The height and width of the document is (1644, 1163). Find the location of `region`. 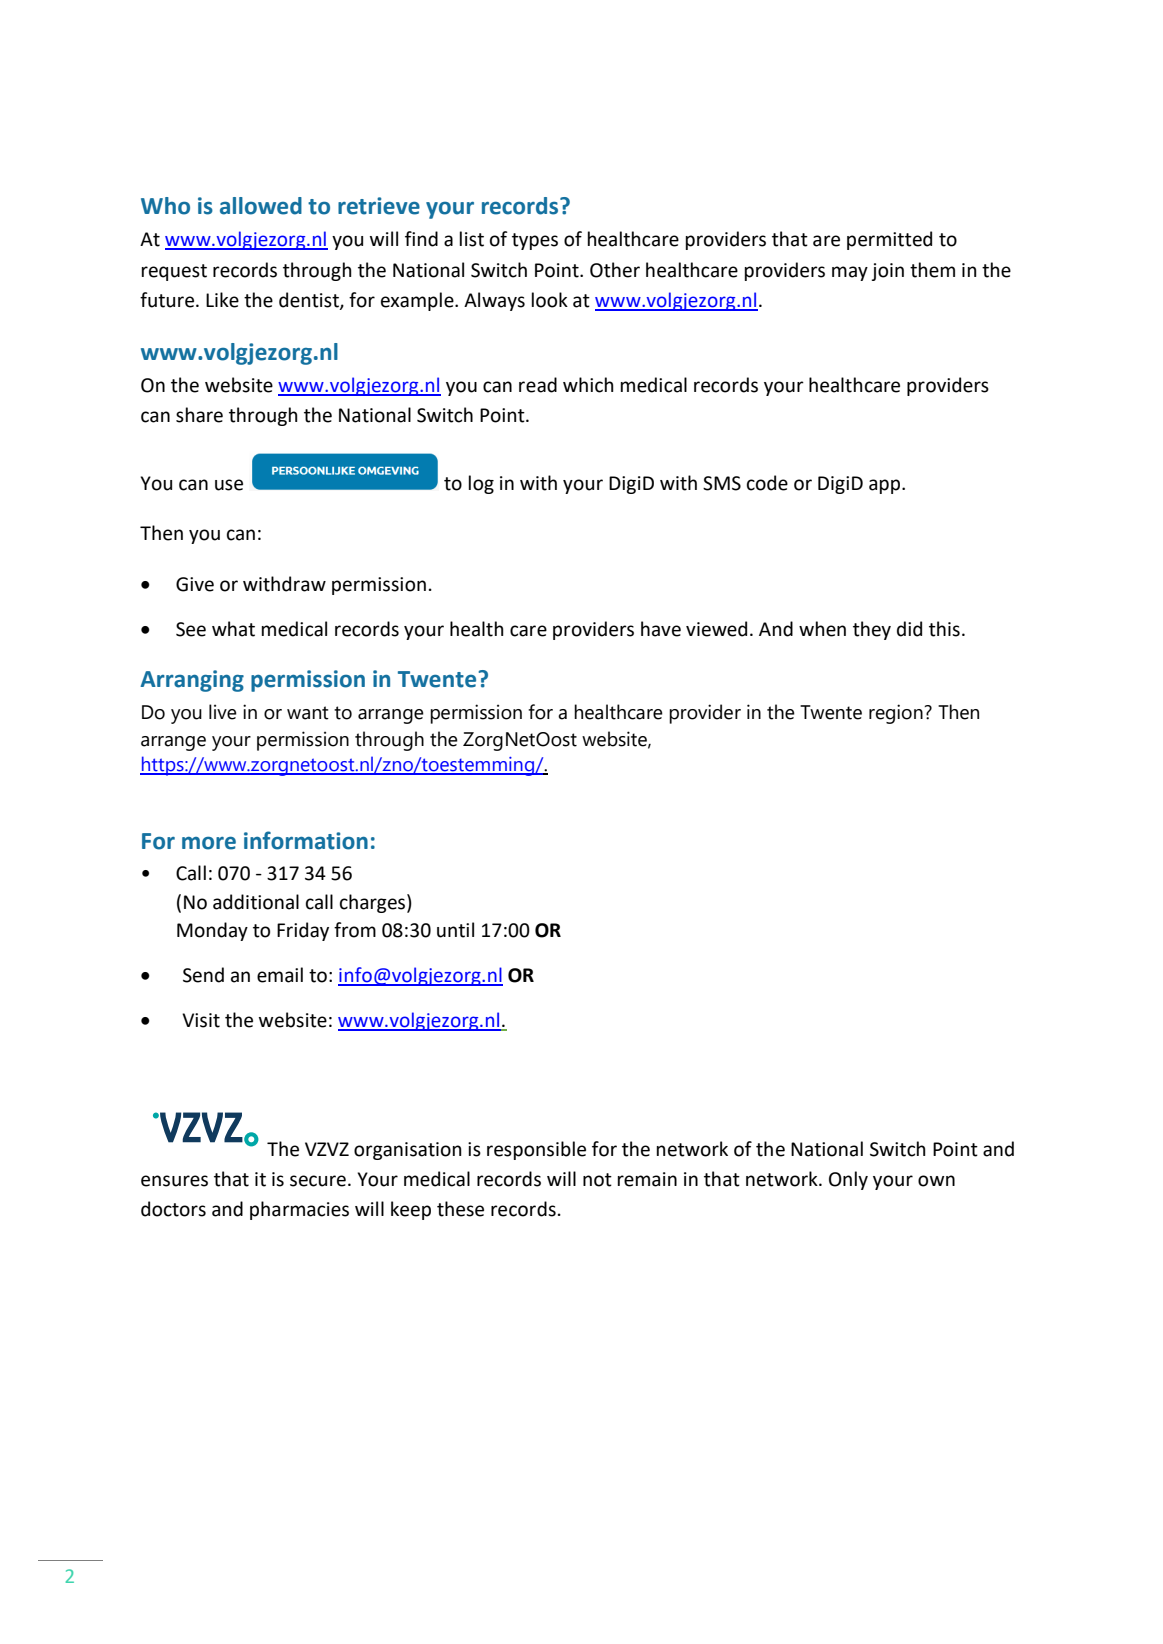

region is located at coordinates (897, 714).
